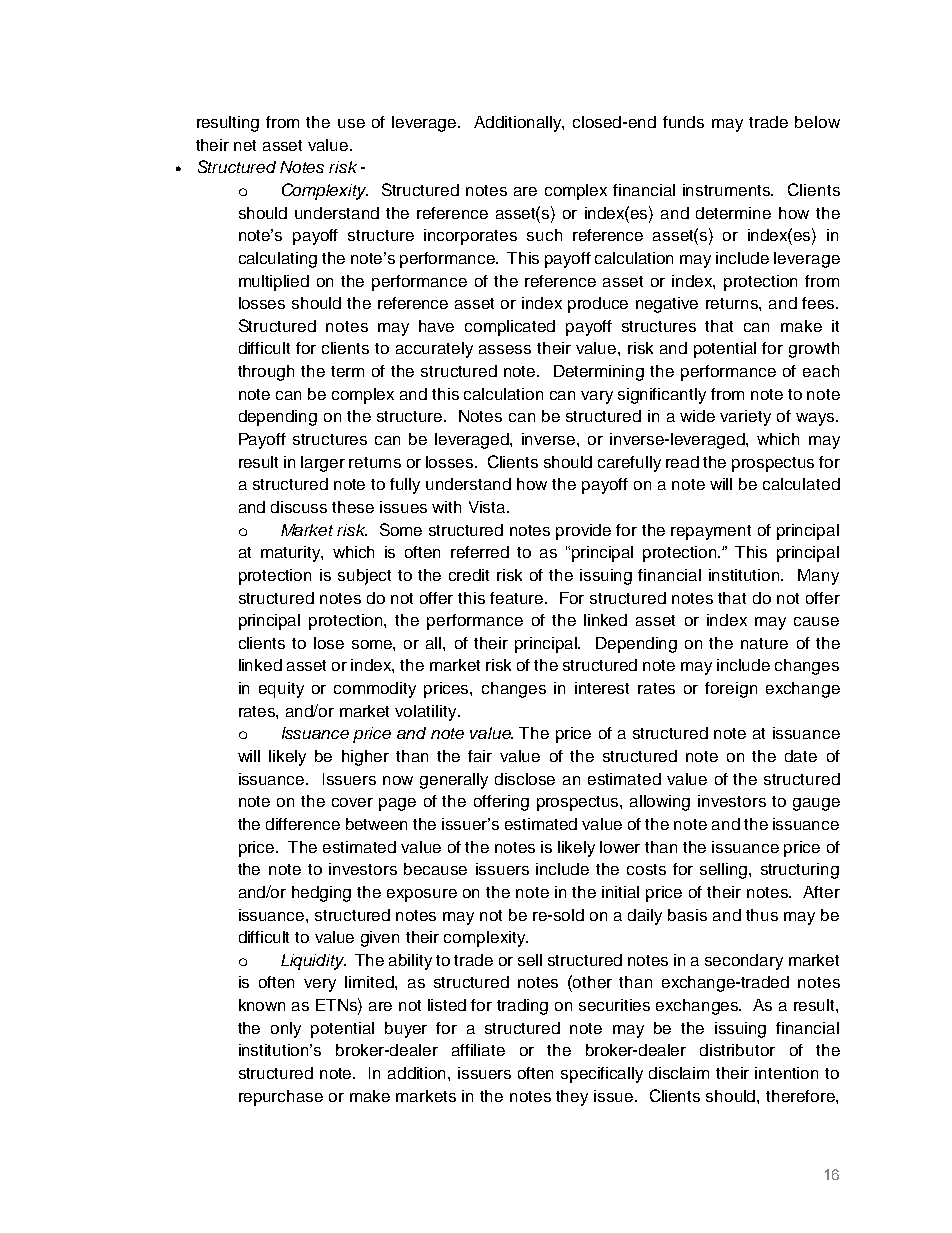 This document has width=952, height=1233. What do you see at coordinates (245, 145) in the document?
I see `net` at bounding box center [245, 145].
